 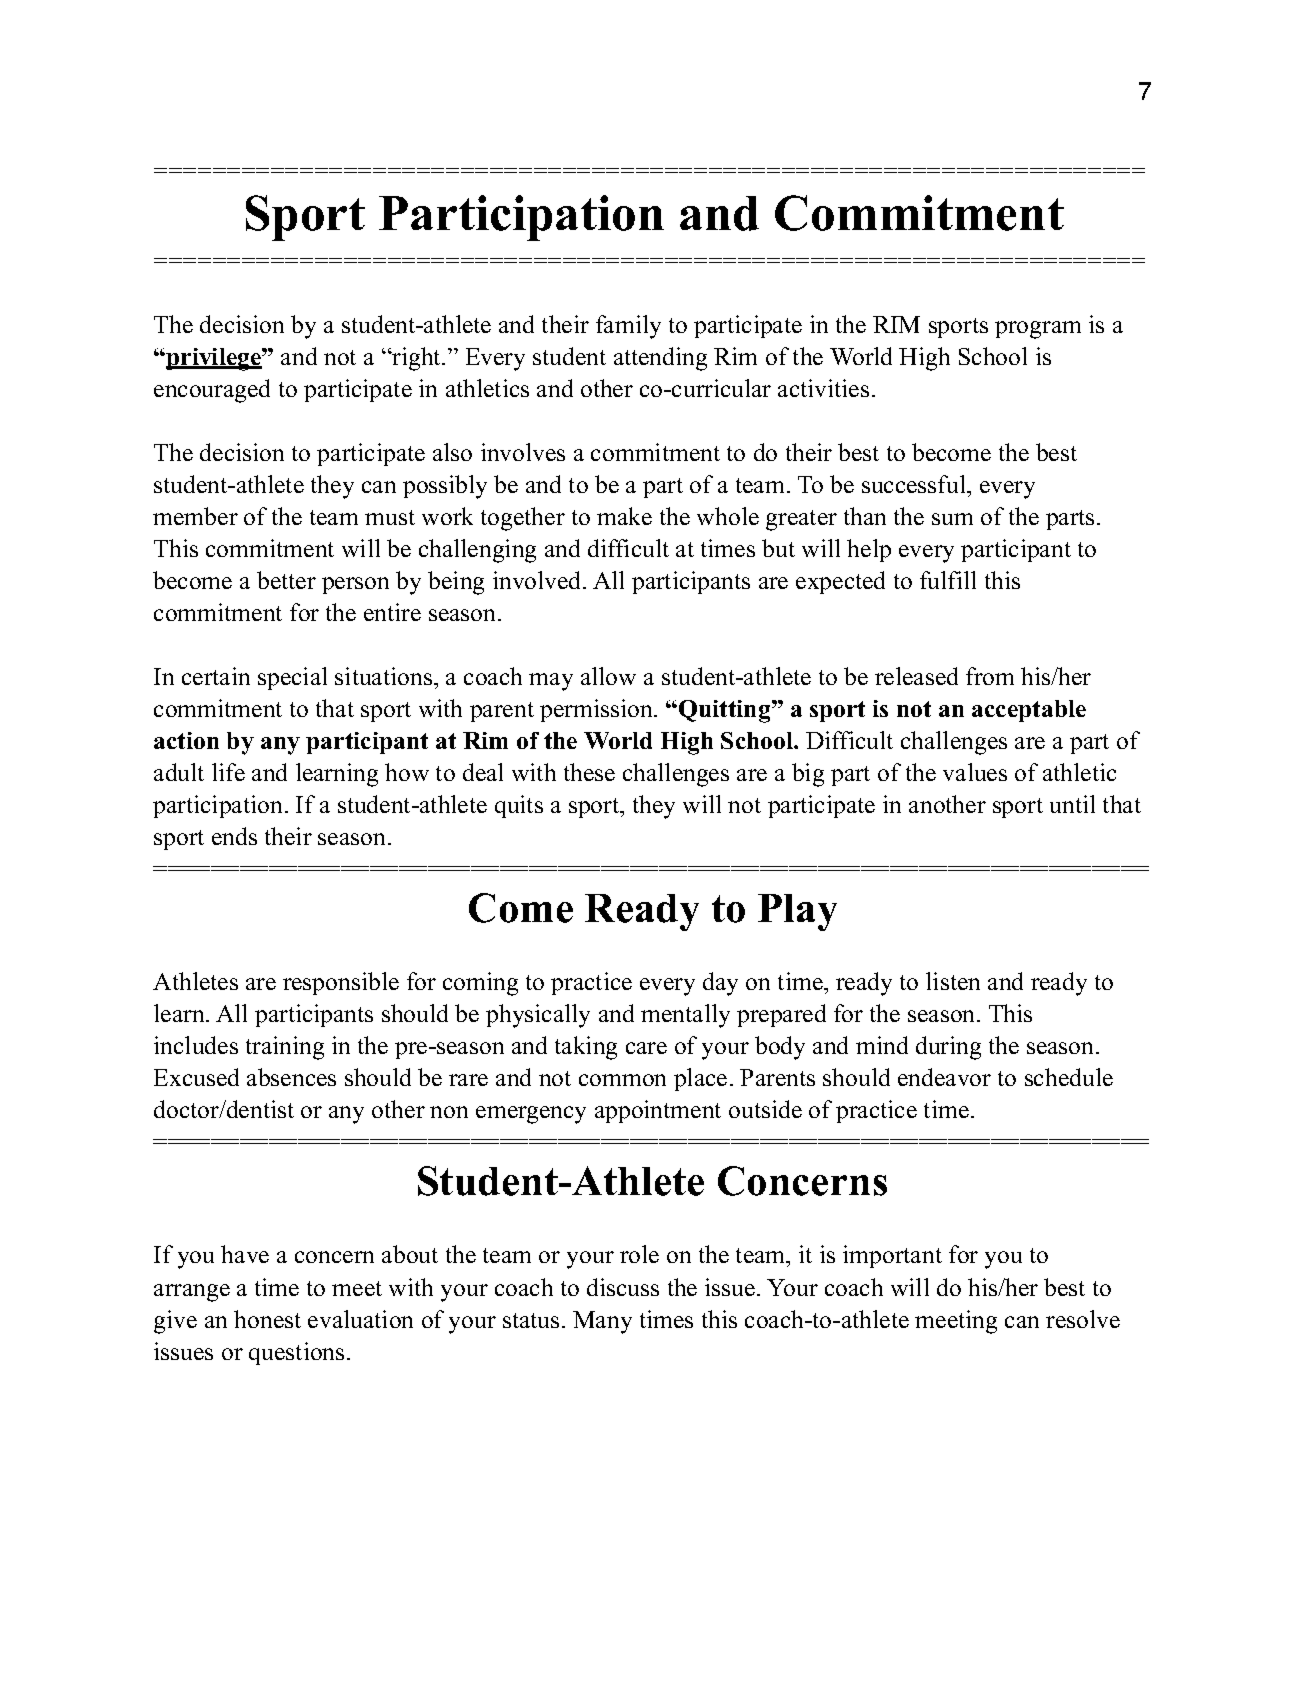 What do you see at coordinates (1038, 330) in the screenshot?
I see `program` at bounding box center [1038, 330].
